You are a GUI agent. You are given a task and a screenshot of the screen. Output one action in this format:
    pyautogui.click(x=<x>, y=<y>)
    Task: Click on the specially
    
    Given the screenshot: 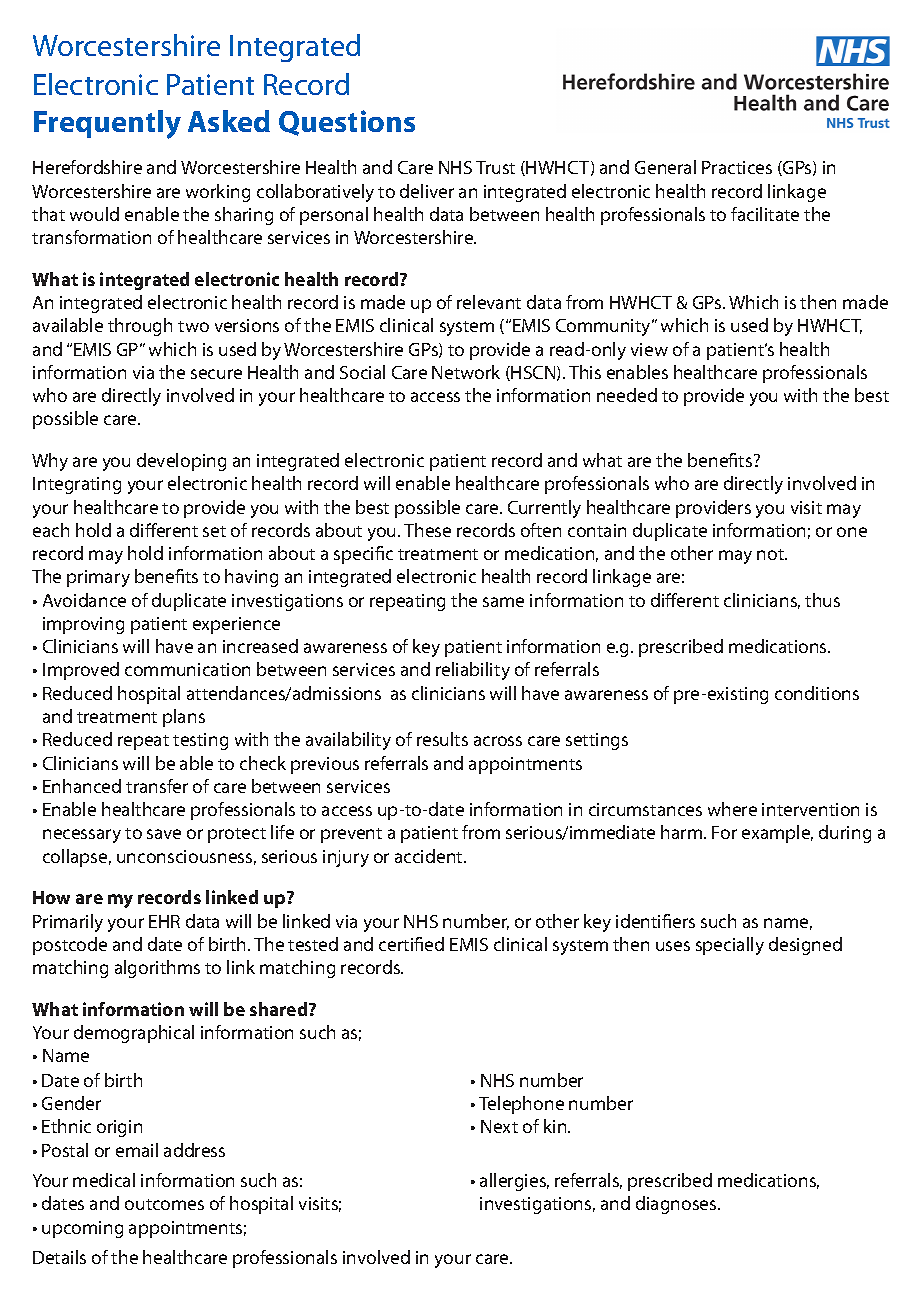 What is the action you would take?
    pyautogui.click(x=730, y=946)
